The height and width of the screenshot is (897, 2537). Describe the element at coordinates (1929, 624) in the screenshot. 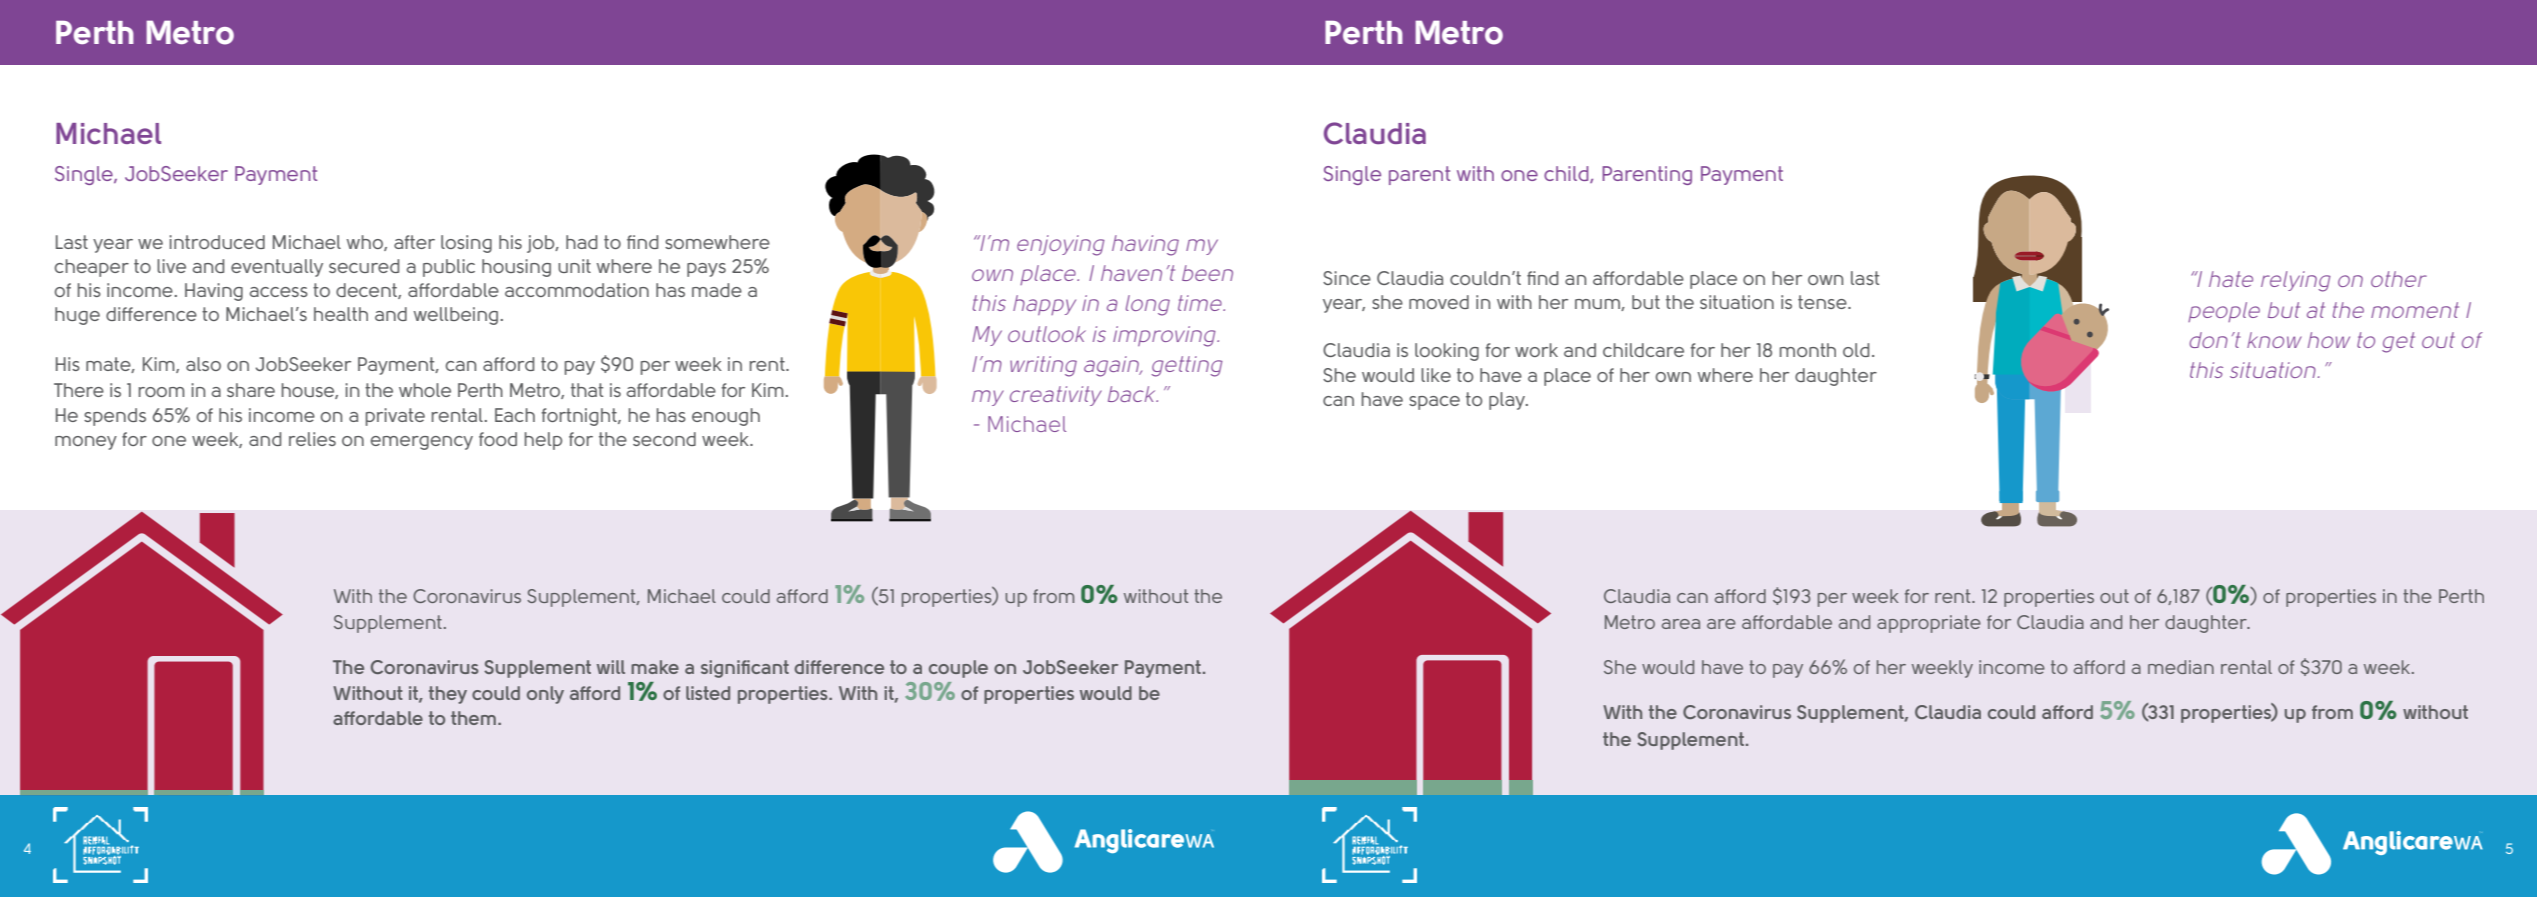

I see `appropriate` at that location.
